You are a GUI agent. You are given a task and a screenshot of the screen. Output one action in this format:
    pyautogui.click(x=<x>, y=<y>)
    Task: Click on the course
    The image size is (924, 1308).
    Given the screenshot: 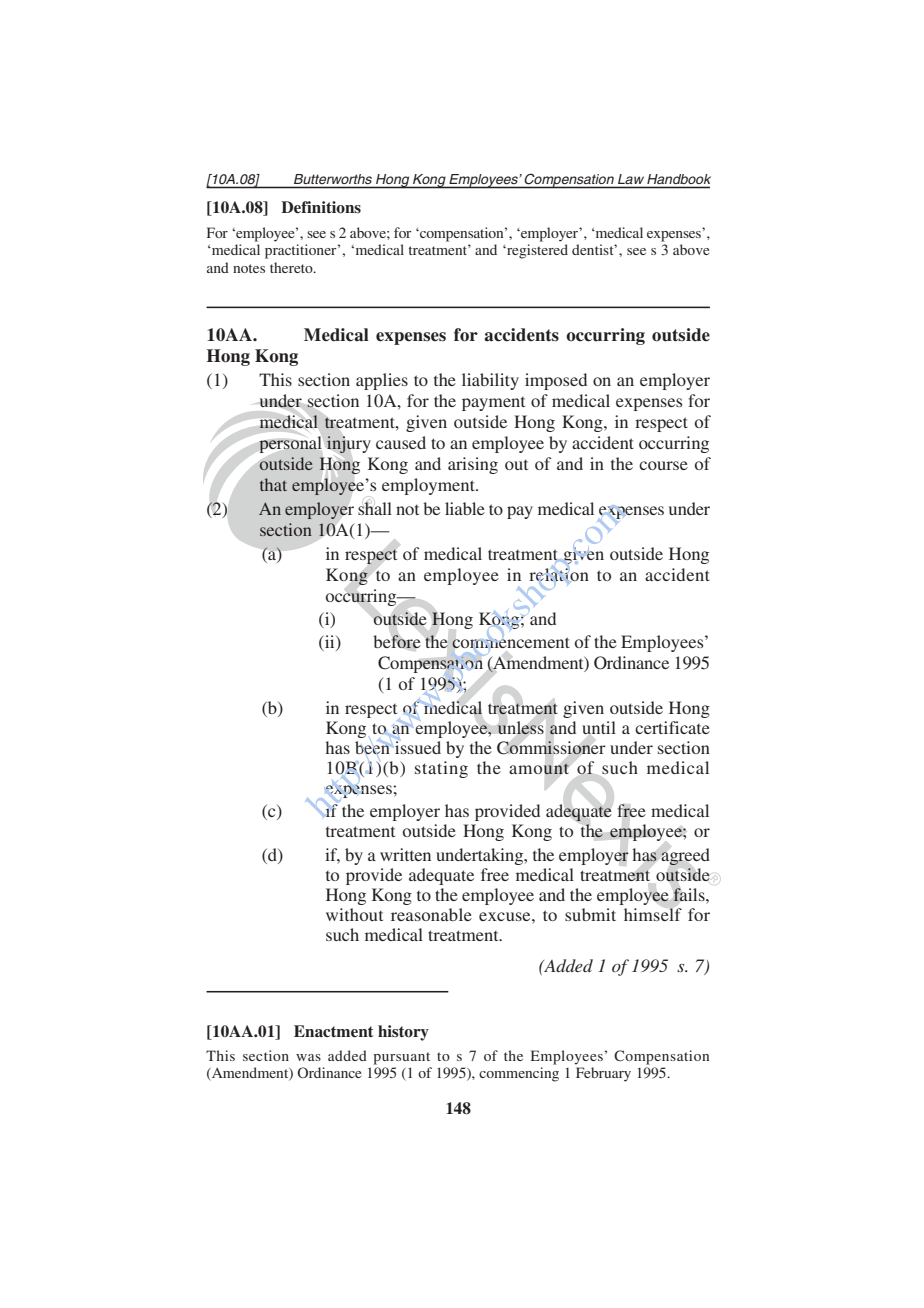 What is the action you would take?
    pyautogui.click(x=663, y=465)
